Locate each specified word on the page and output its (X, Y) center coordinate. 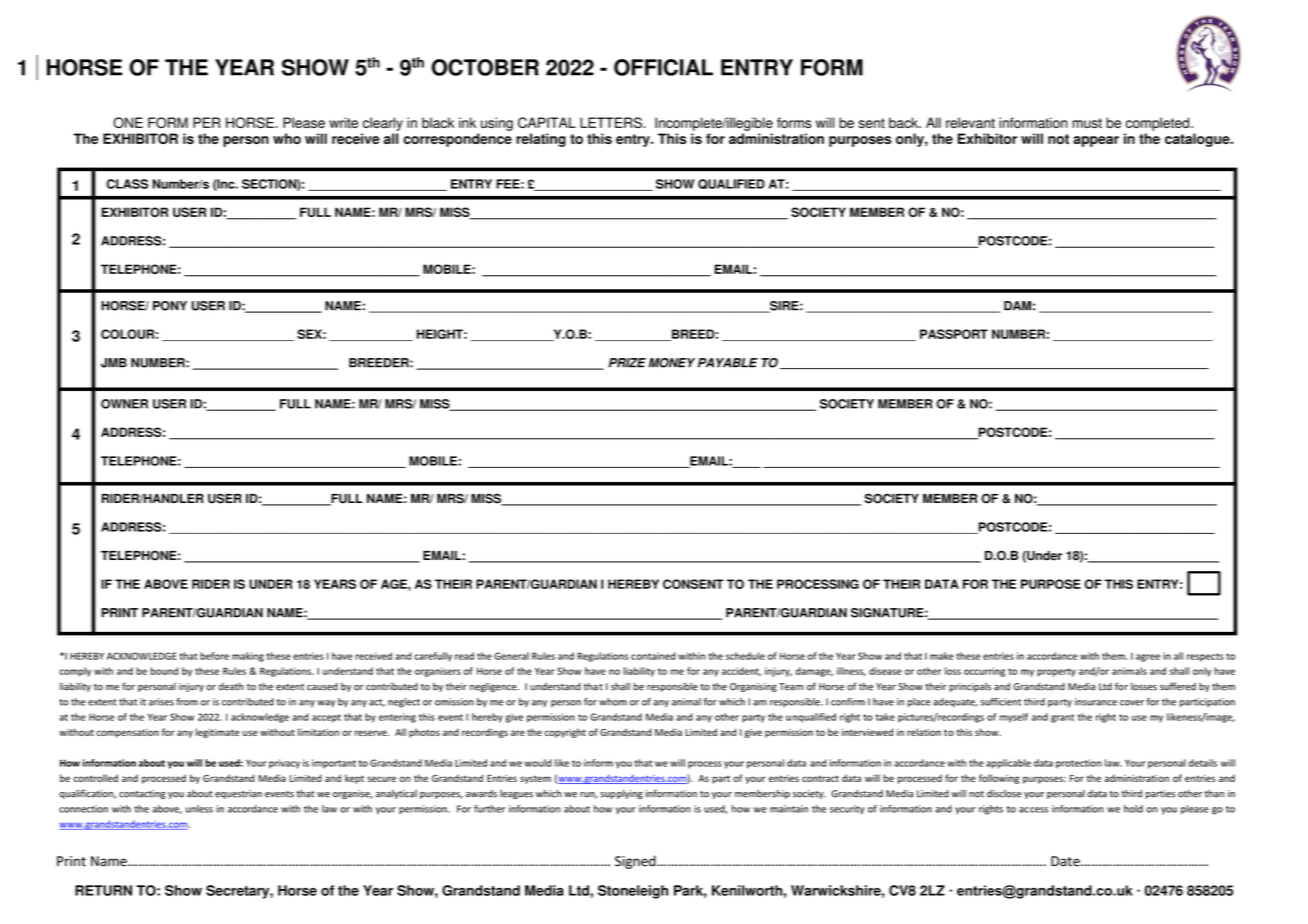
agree (1148, 658)
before (214, 656)
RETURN (103, 890)
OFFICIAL (663, 67)
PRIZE (627, 363)
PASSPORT (954, 334)
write (343, 122)
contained (653, 656)
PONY (170, 306)
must (1087, 123)
